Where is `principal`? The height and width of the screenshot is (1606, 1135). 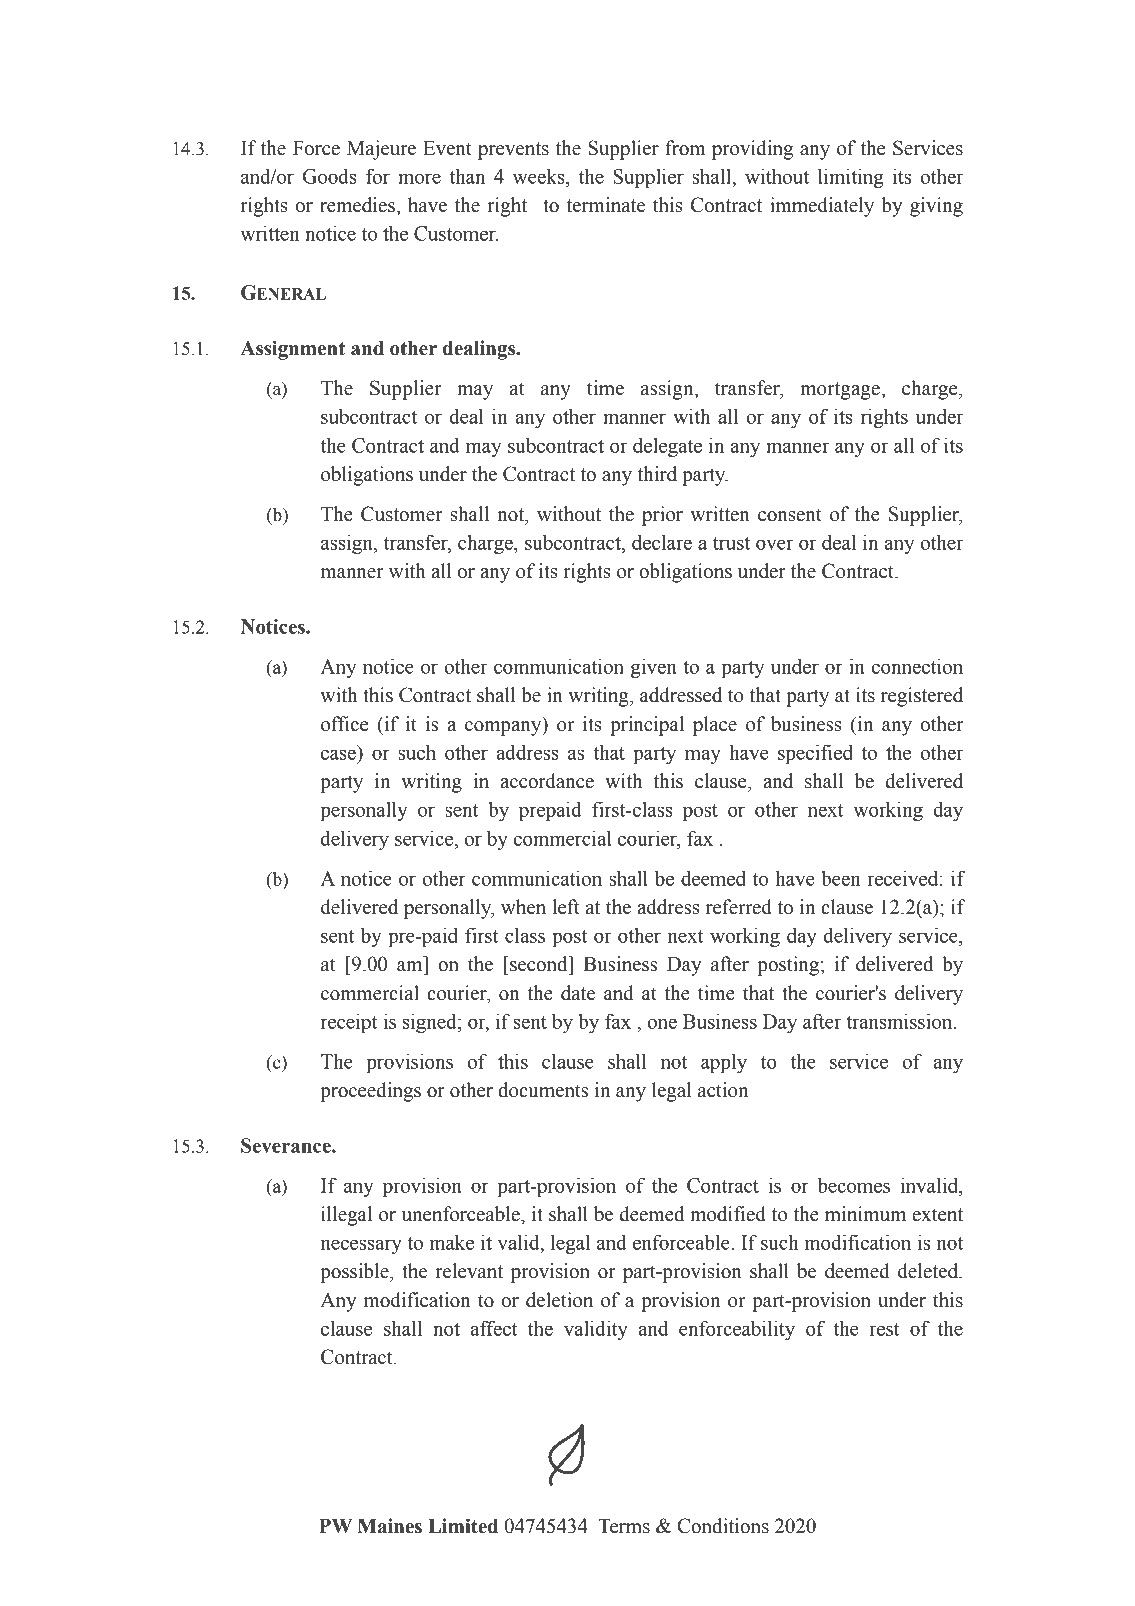
principal is located at coordinates (647, 726).
